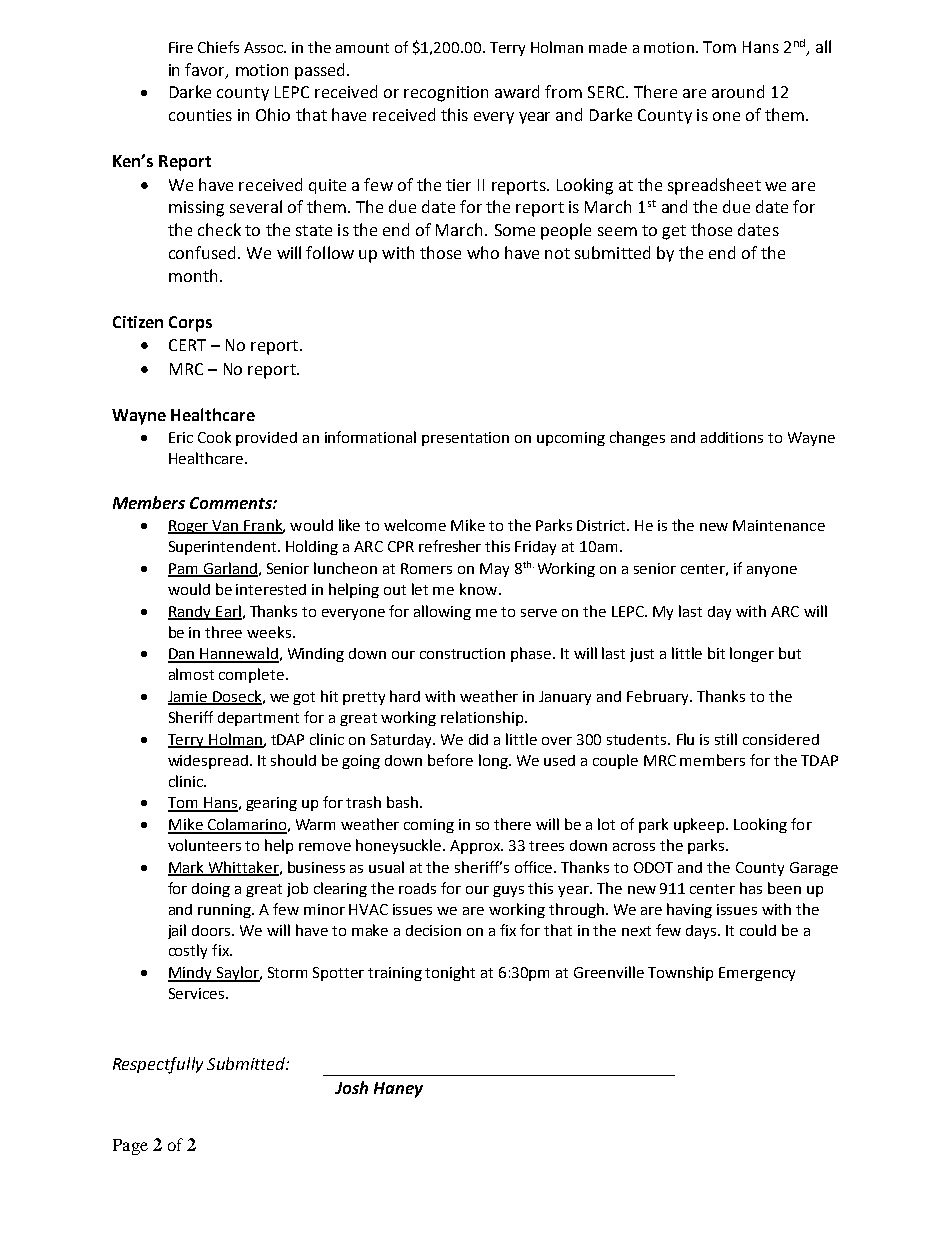 This screenshot has width=952, height=1233. What do you see at coordinates (218, 47) in the screenshot?
I see `Chiefs` at bounding box center [218, 47].
